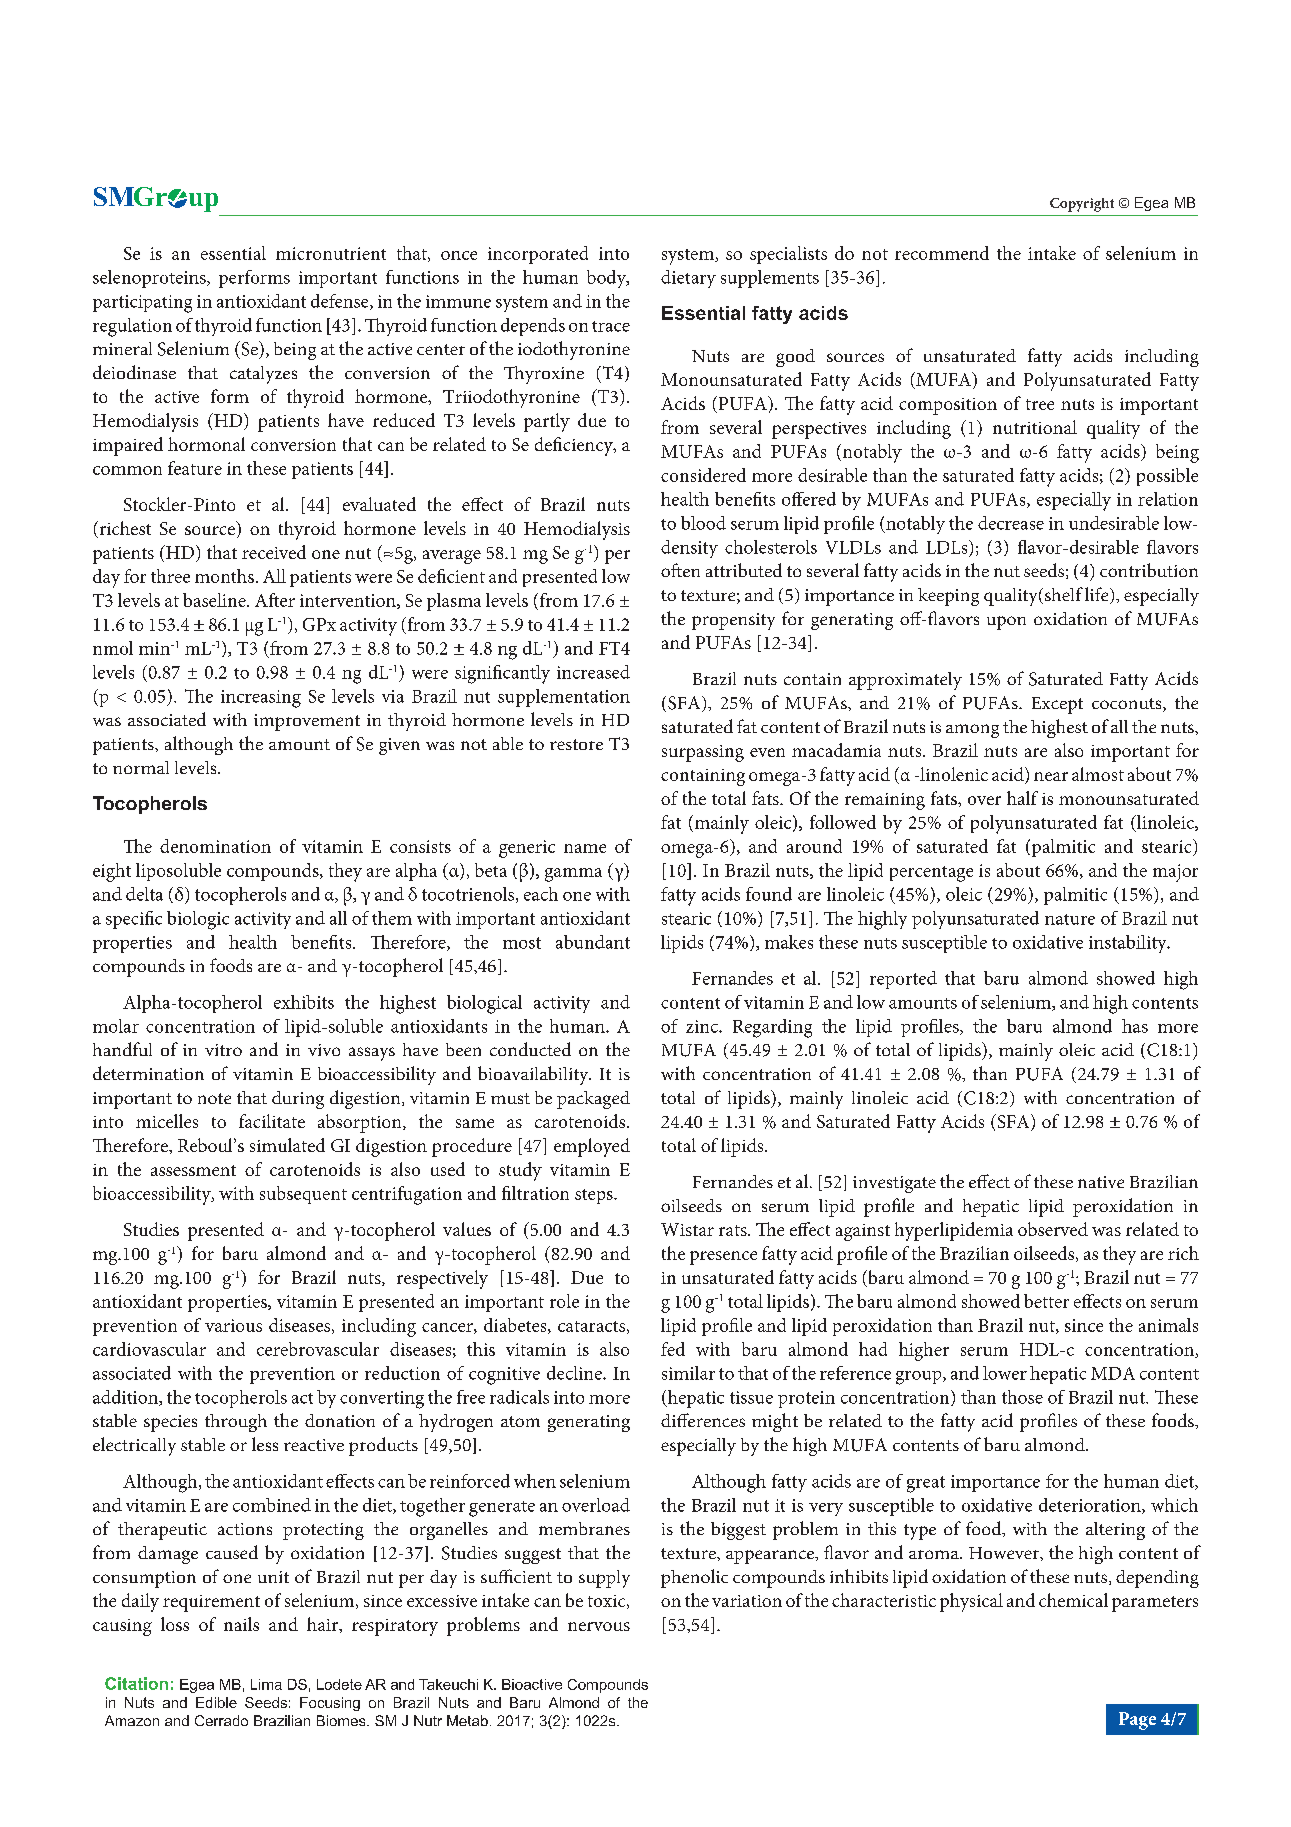 The height and width of the screenshot is (1827, 1291). I want to click on half, so click(1022, 798).
